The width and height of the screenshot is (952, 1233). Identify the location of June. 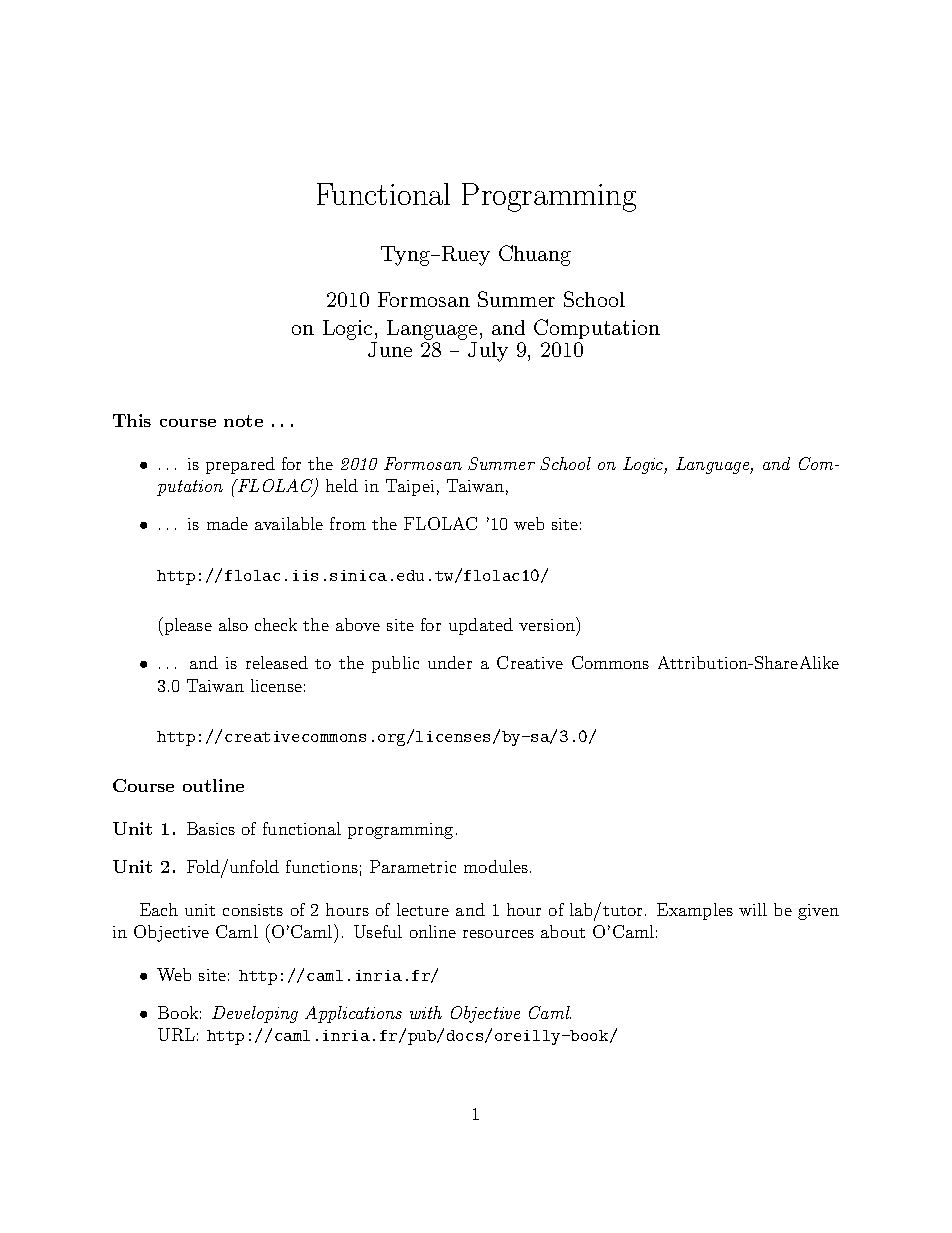
(390, 349).
